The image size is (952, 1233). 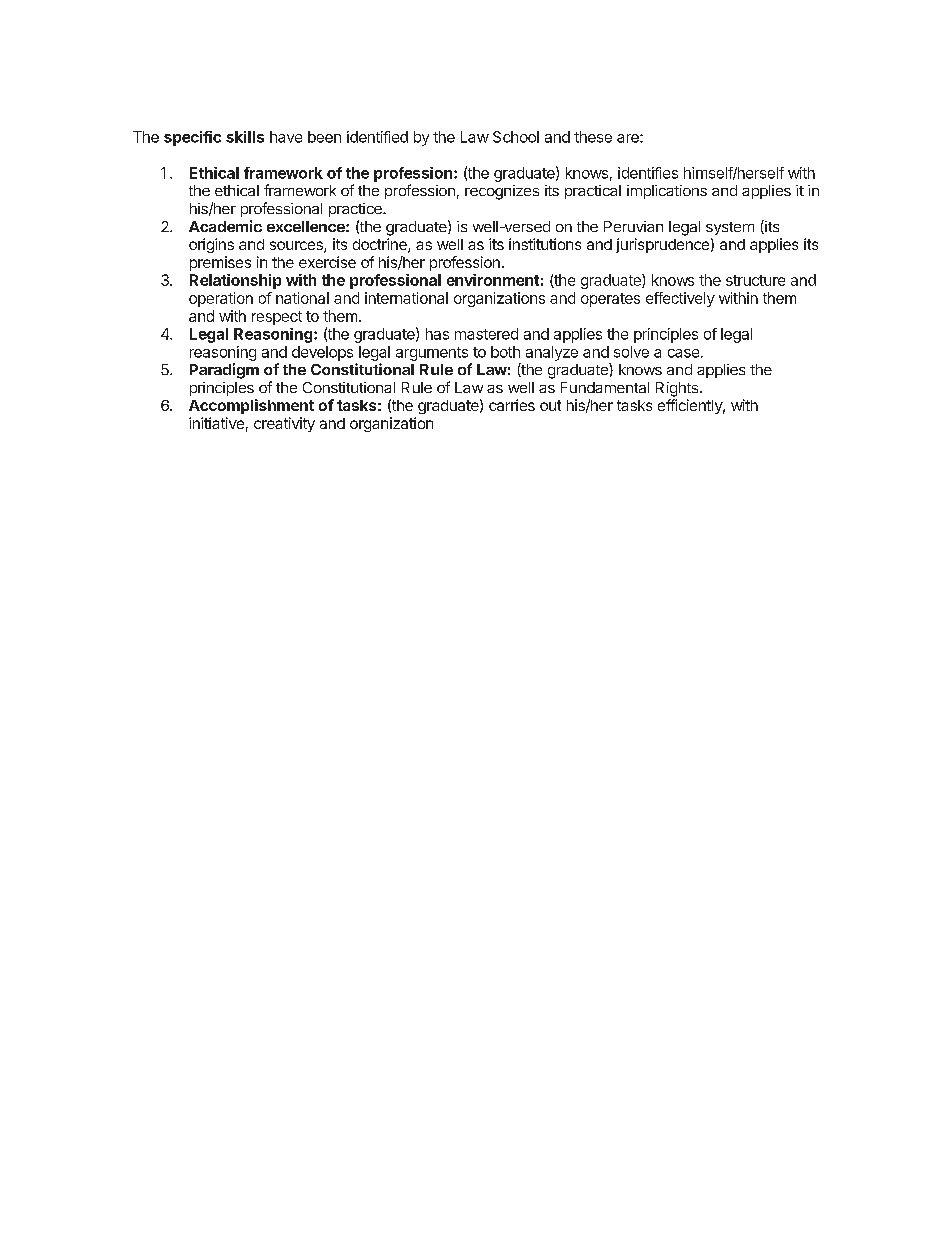 What do you see at coordinates (486, 334) in the screenshot?
I see `mastered` at bounding box center [486, 334].
